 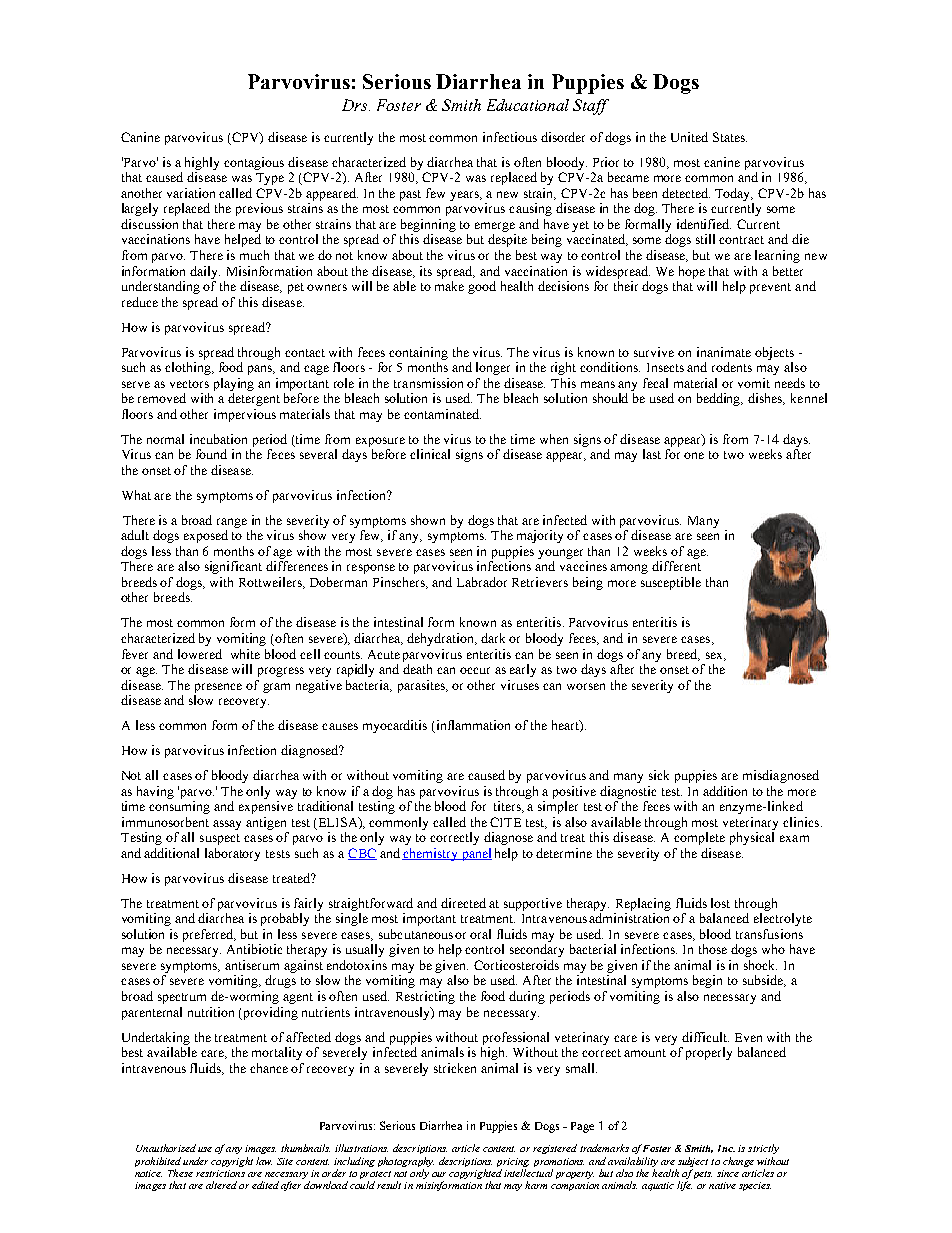 What do you see at coordinates (505, 822) in the page?
I see `CITE` at bounding box center [505, 822].
